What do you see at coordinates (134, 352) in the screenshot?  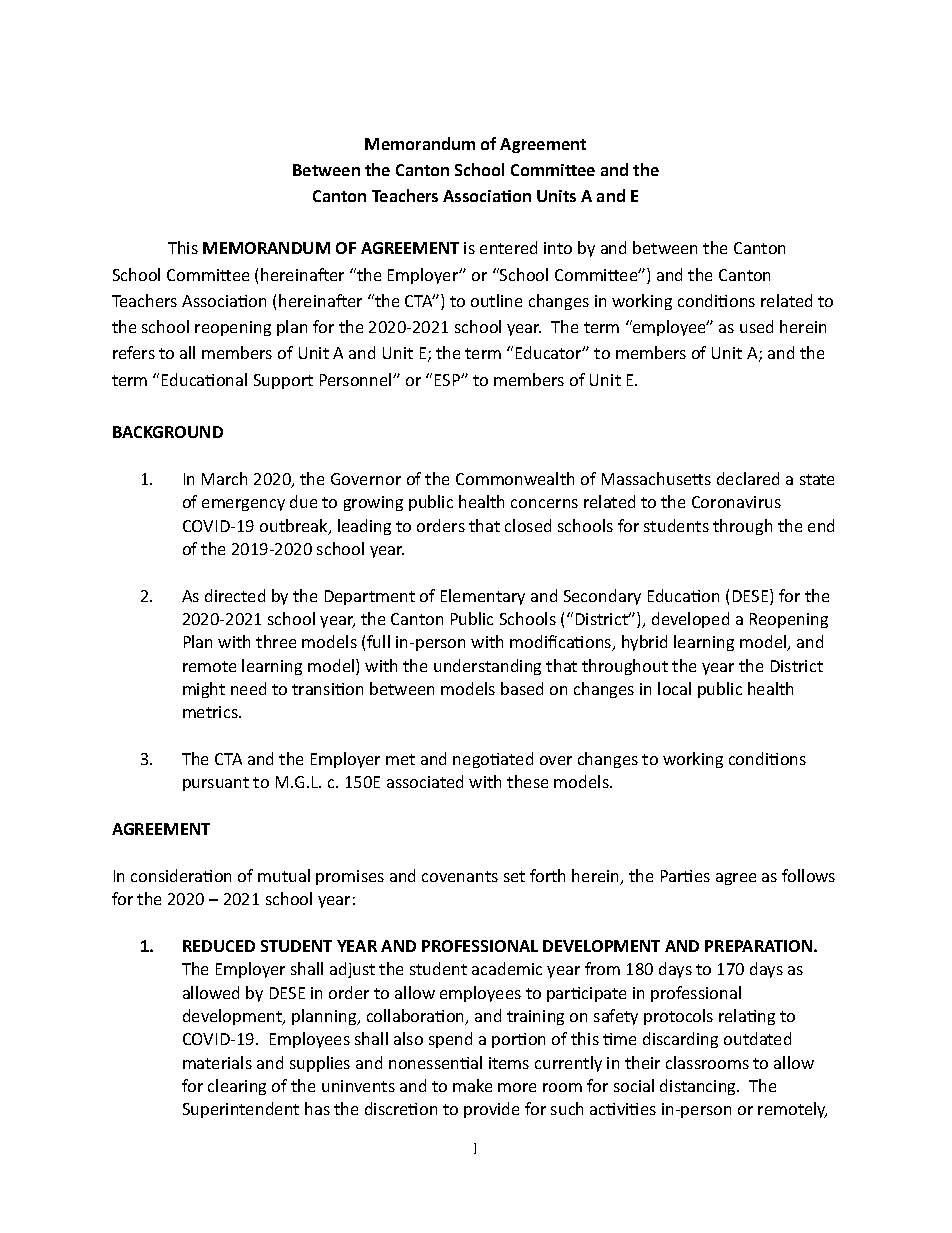 I see `refers` at bounding box center [134, 352].
